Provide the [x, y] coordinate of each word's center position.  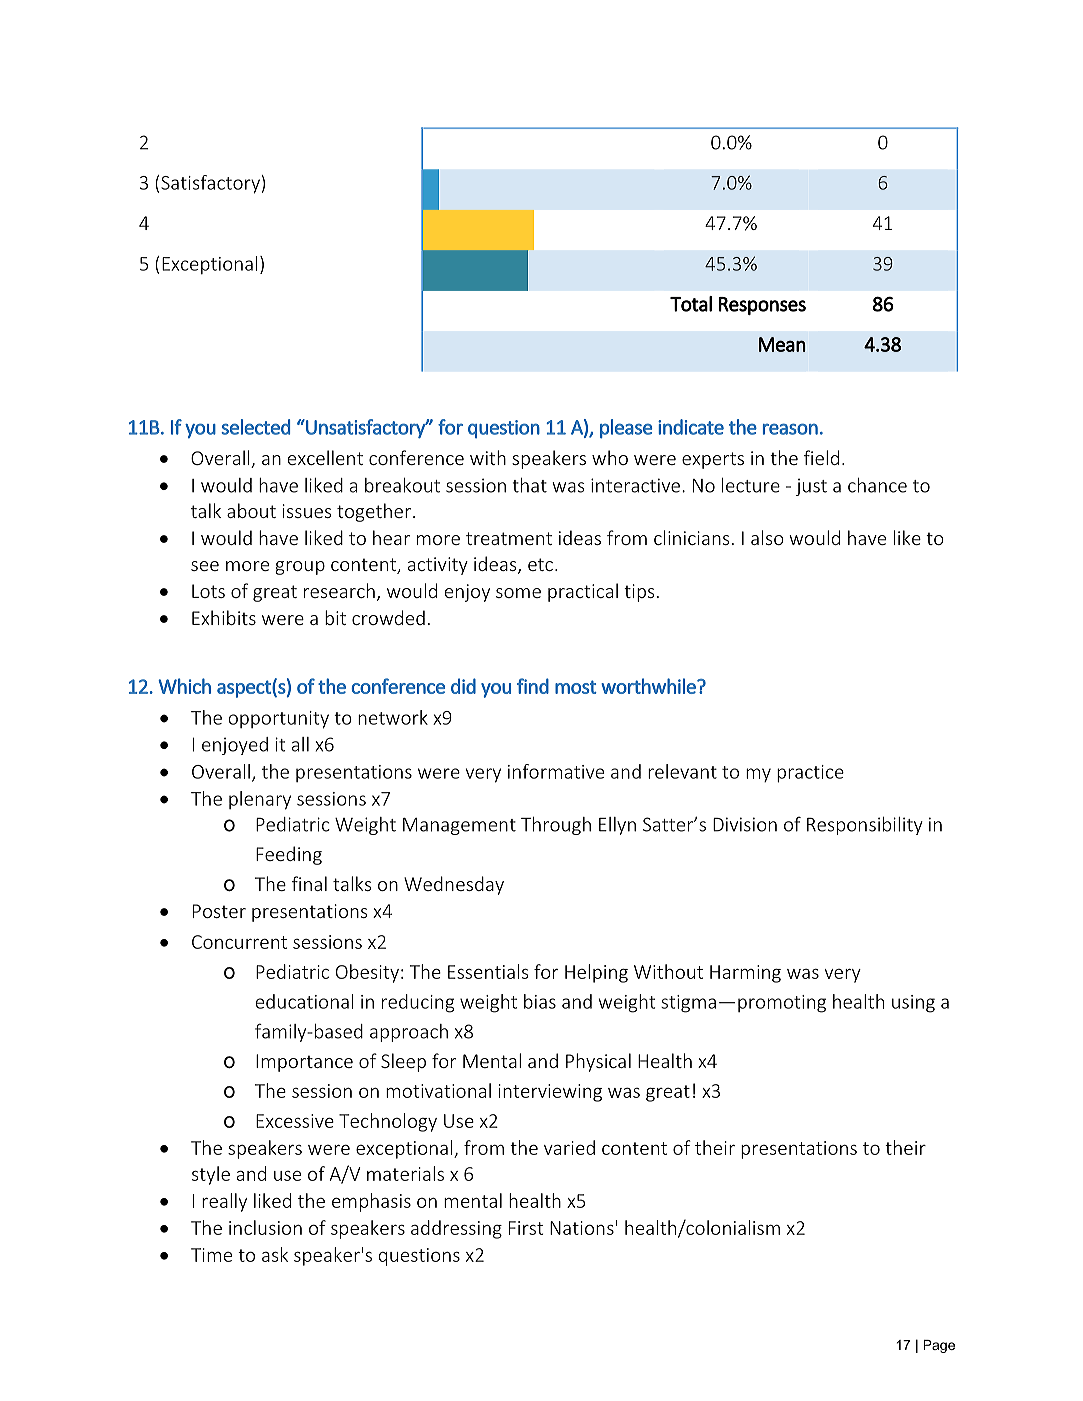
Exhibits [224, 617]
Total [691, 304]
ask [275, 1254]
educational [305, 1001]
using [913, 1004]
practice [810, 774]
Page [939, 1346]
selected [255, 427]
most [576, 687]
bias [540, 1001]
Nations [582, 1228]
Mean [782, 344]
